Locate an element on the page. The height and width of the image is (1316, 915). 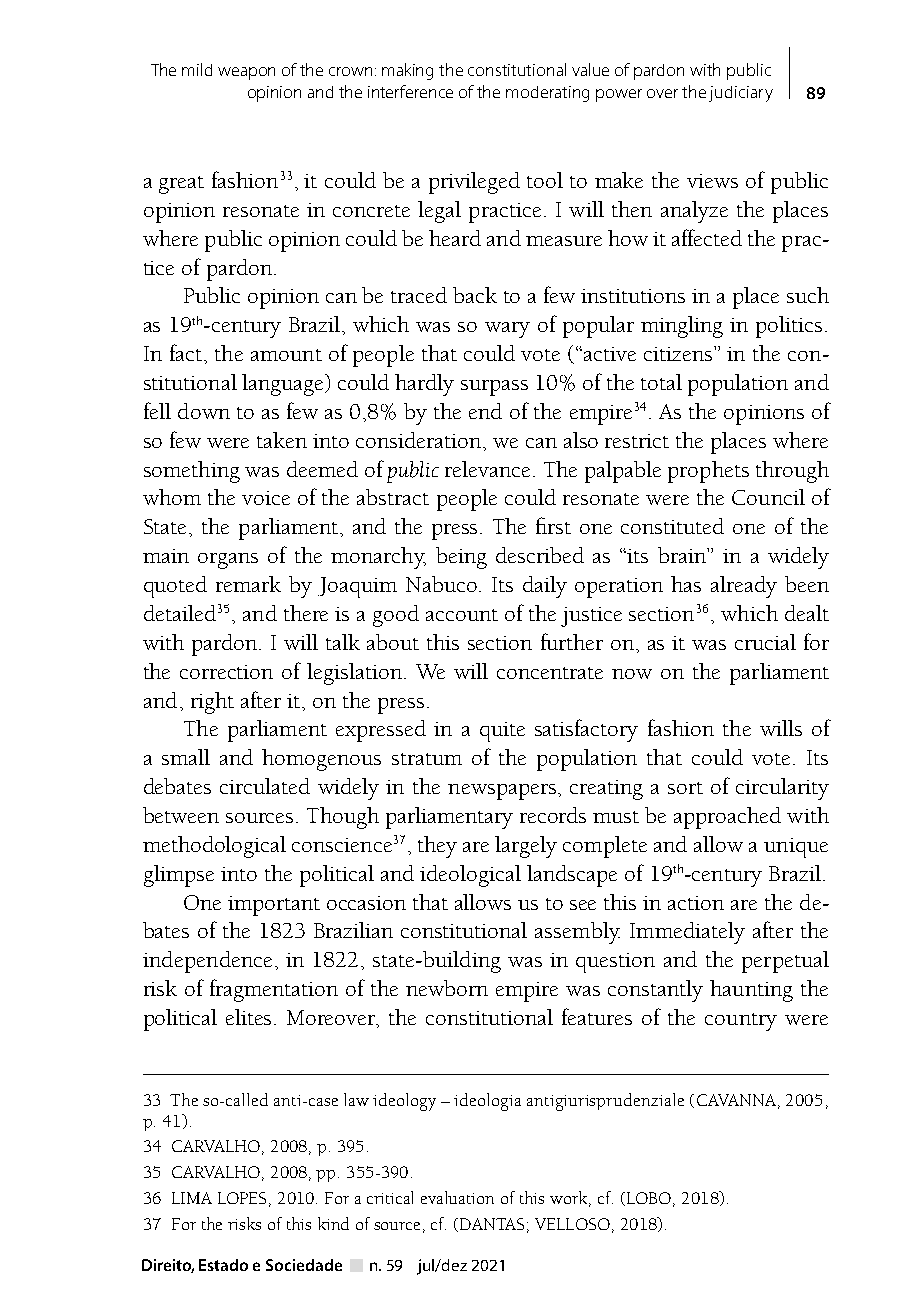
ideological is located at coordinates (470, 876).
